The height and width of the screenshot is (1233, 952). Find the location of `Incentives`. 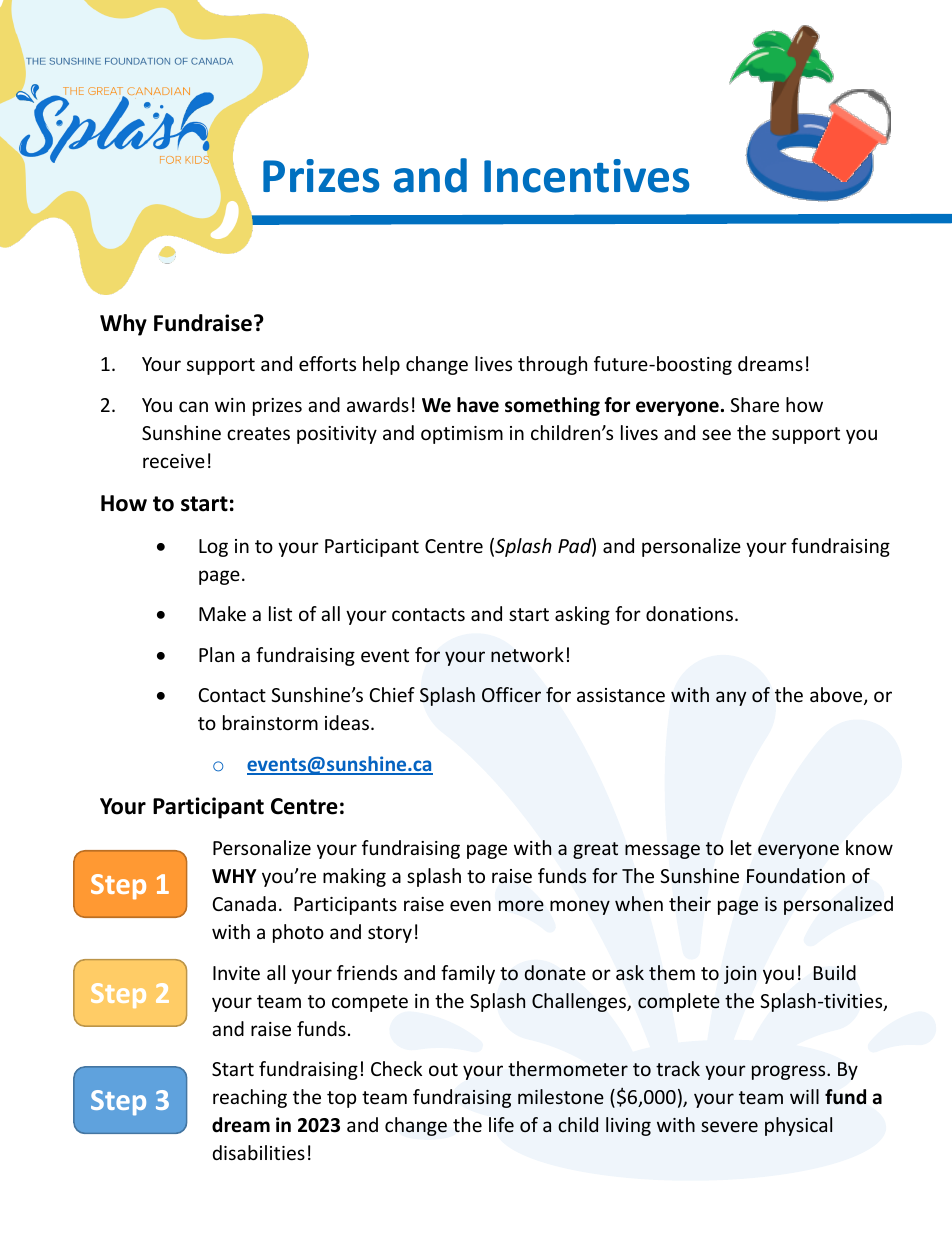

Incentives is located at coordinates (586, 176).
